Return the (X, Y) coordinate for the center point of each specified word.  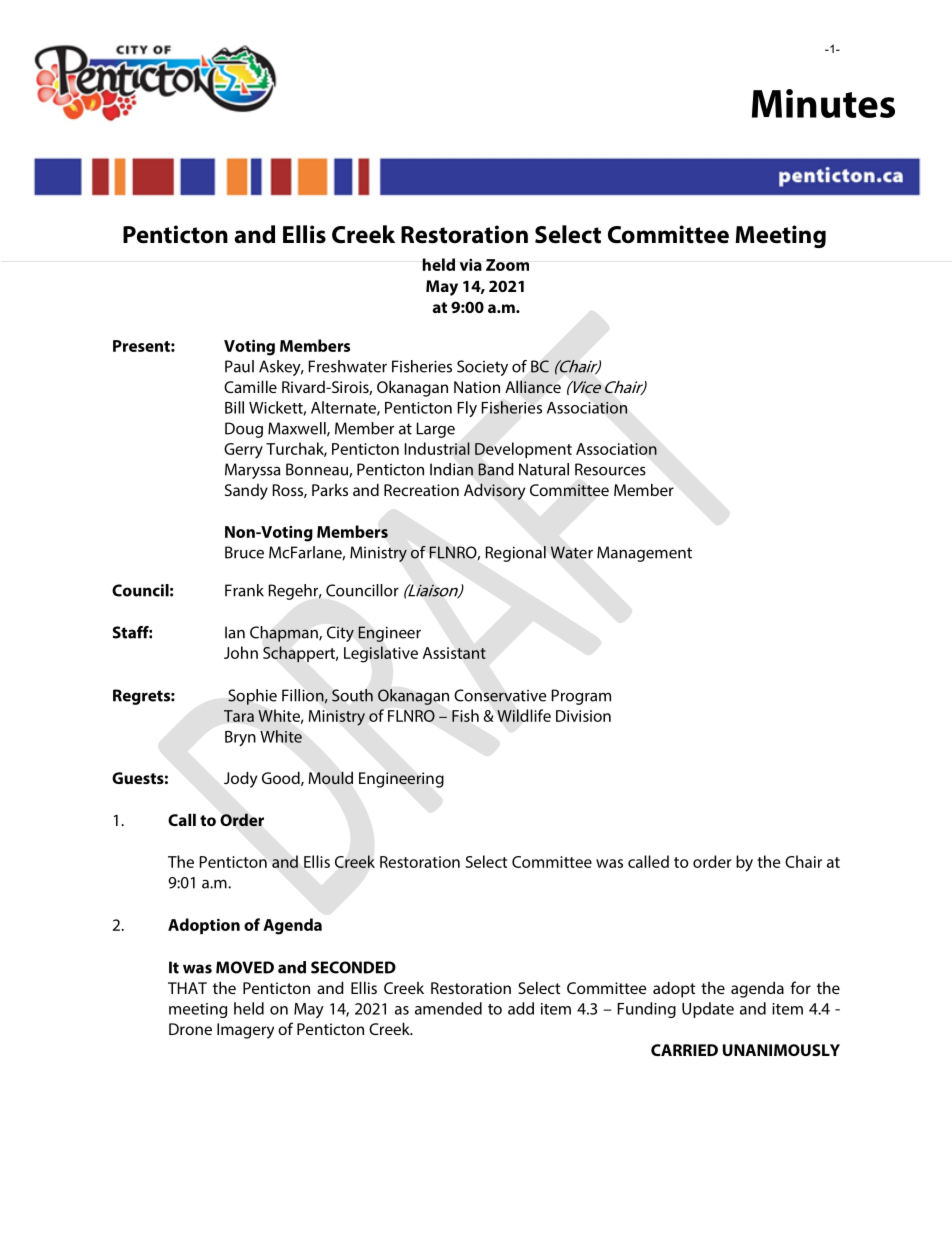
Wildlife (524, 715)
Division (583, 716)
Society (482, 368)
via (471, 265)
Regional (516, 554)
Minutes (823, 103)
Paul (239, 366)
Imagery (245, 1031)
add (521, 1008)
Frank (244, 590)
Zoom (507, 265)
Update (708, 1010)
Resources (610, 469)
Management (644, 554)
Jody (240, 779)
